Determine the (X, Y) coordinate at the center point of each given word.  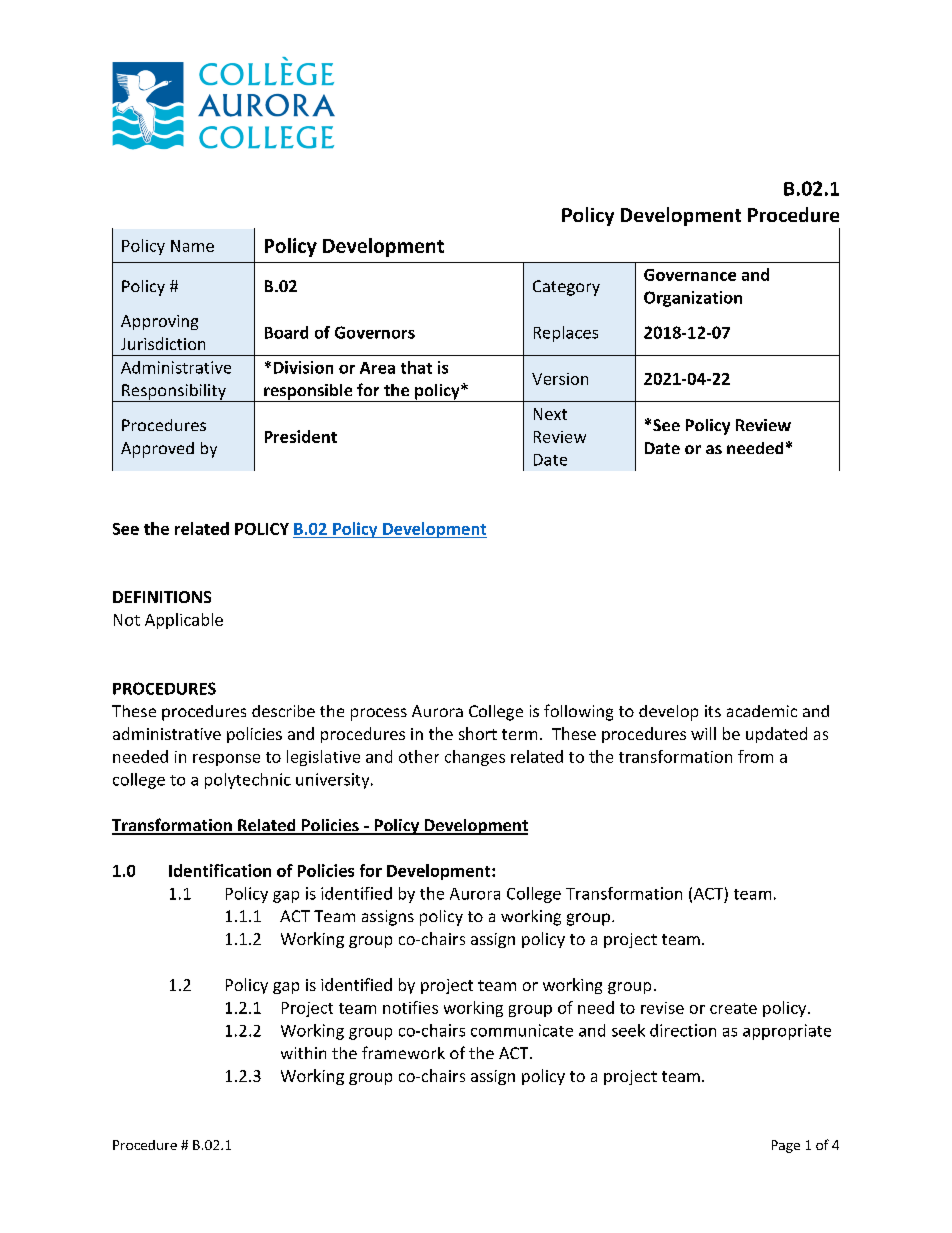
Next (550, 414)
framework (403, 1052)
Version (560, 379)
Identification (220, 870)
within (303, 1053)
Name (192, 246)
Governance (690, 275)
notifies (410, 1007)
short (478, 733)
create (733, 1008)
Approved (157, 450)
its (713, 711)
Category (566, 288)
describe (283, 711)
